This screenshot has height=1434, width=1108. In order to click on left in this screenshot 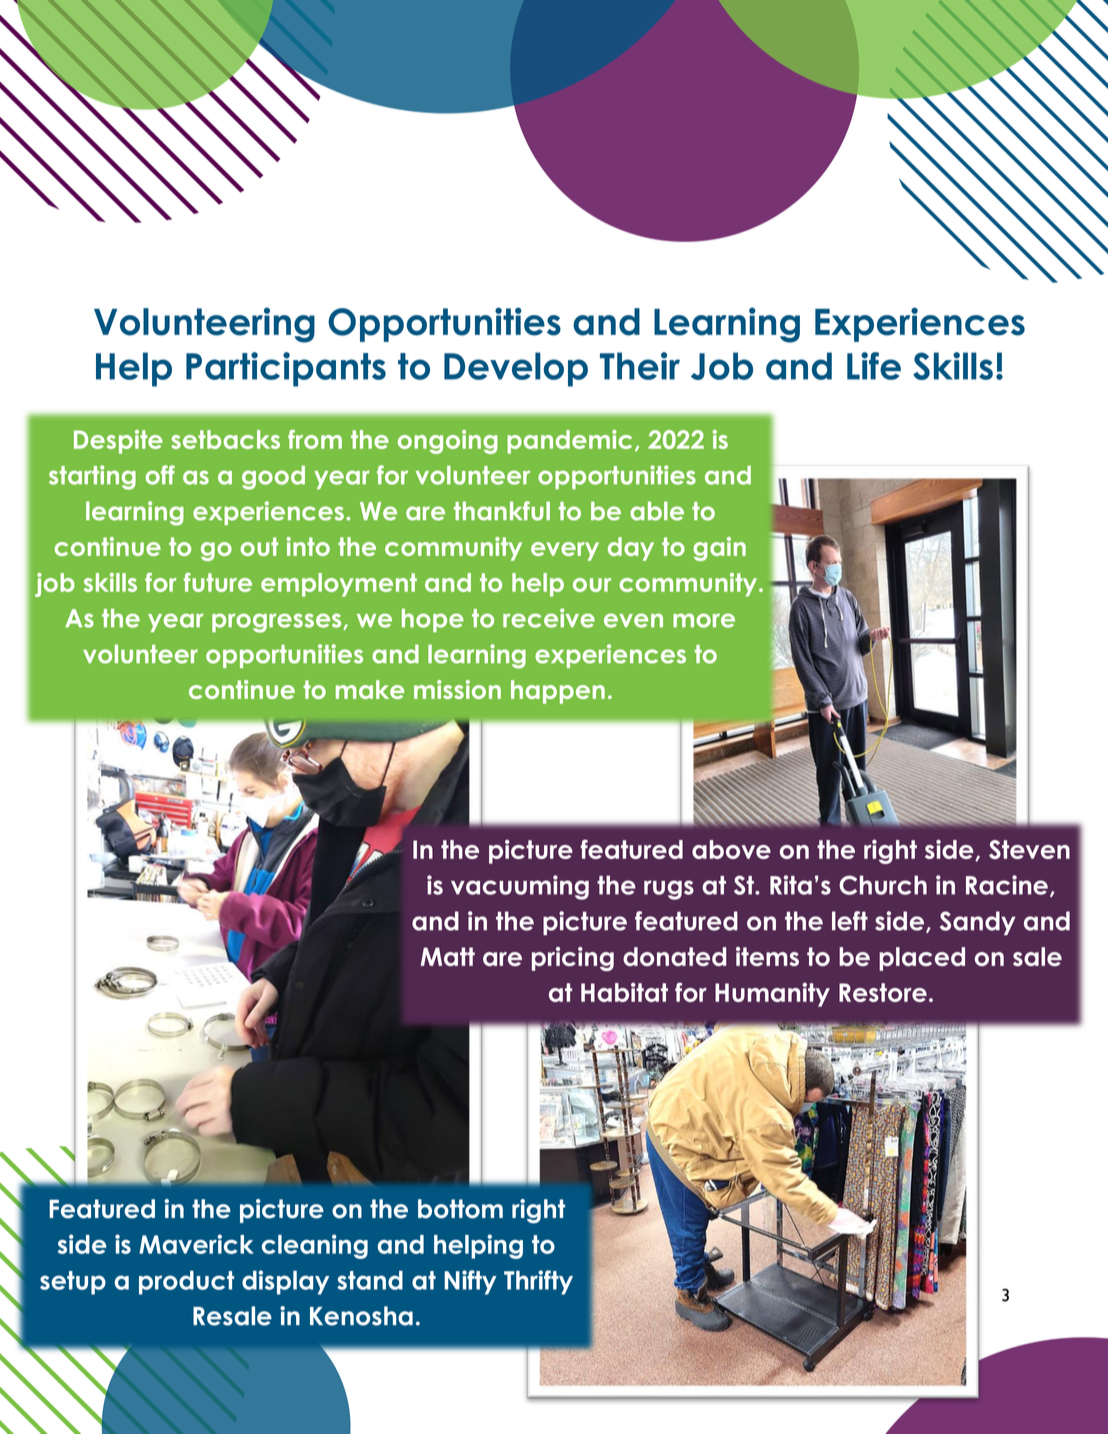, I will do `click(850, 921)`.
